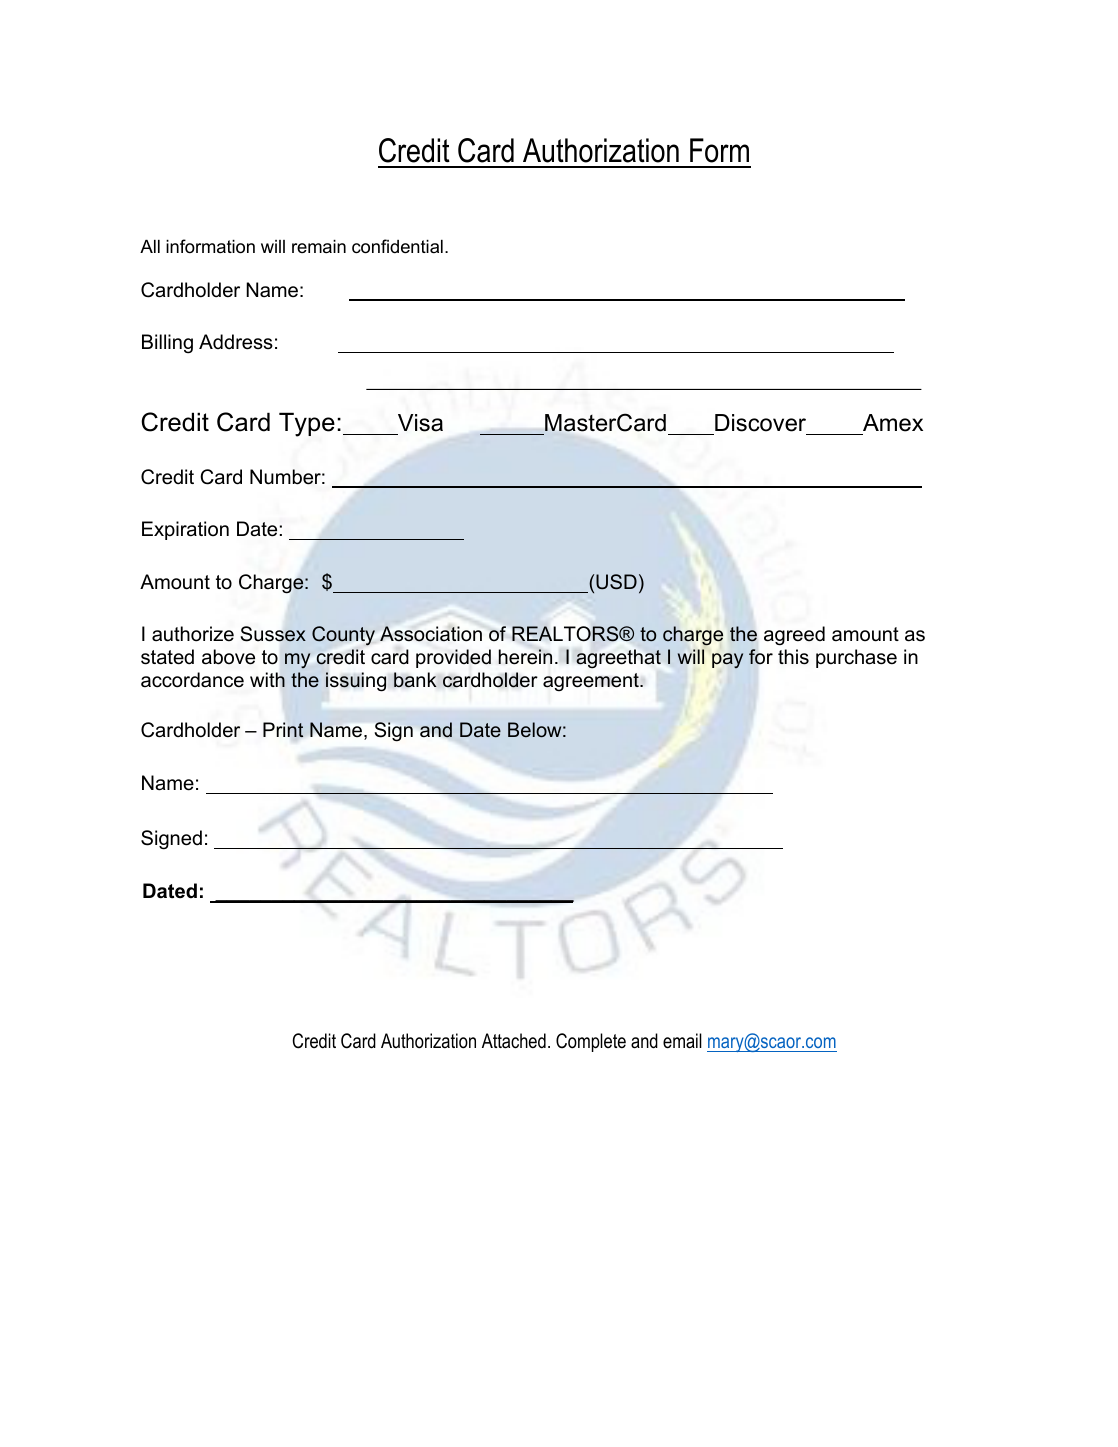  What do you see at coordinates (525, 657) in the screenshot?
I see `herein` at bounding box center [525, 657].
